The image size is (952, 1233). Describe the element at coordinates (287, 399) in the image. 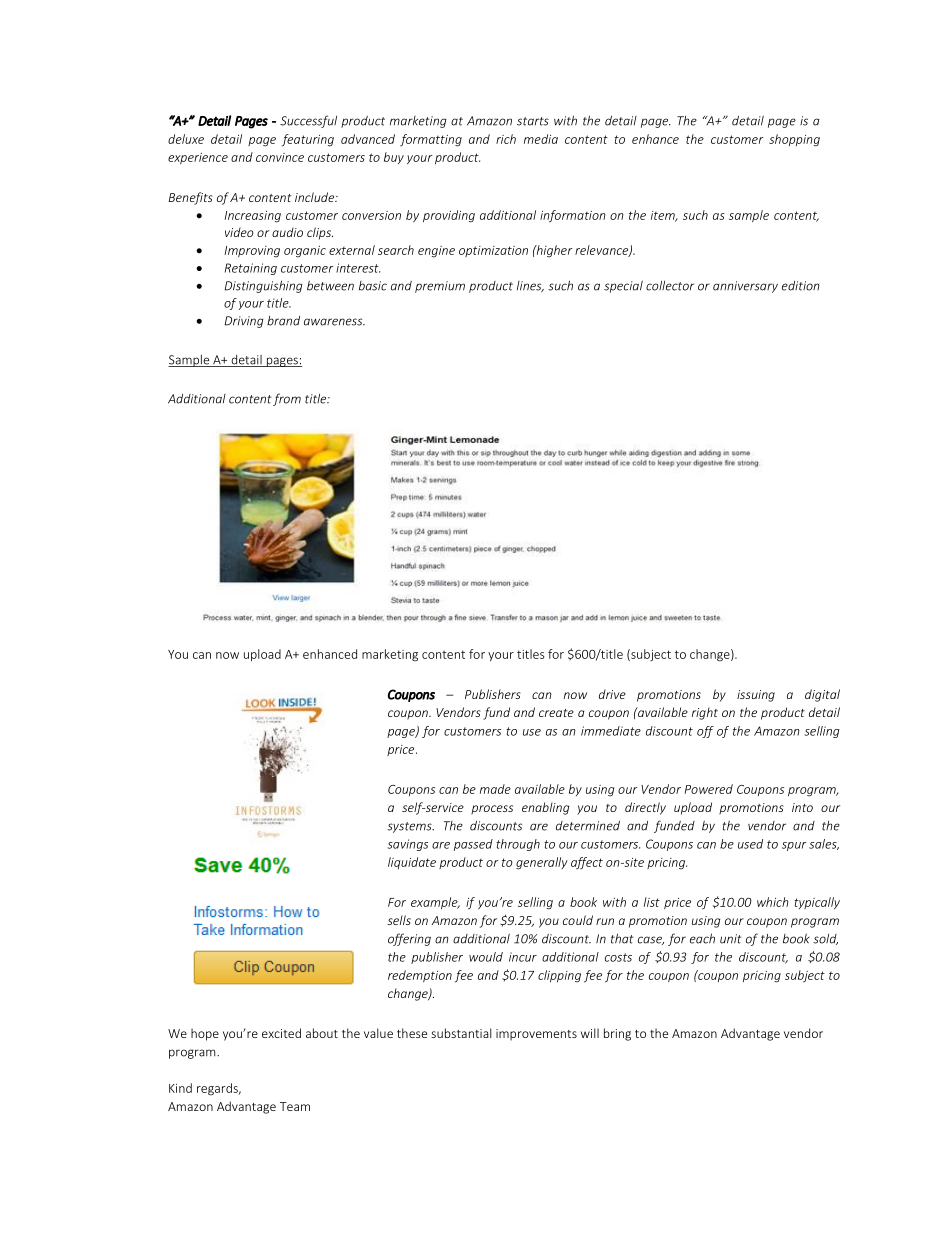

I see `from` at that location.
